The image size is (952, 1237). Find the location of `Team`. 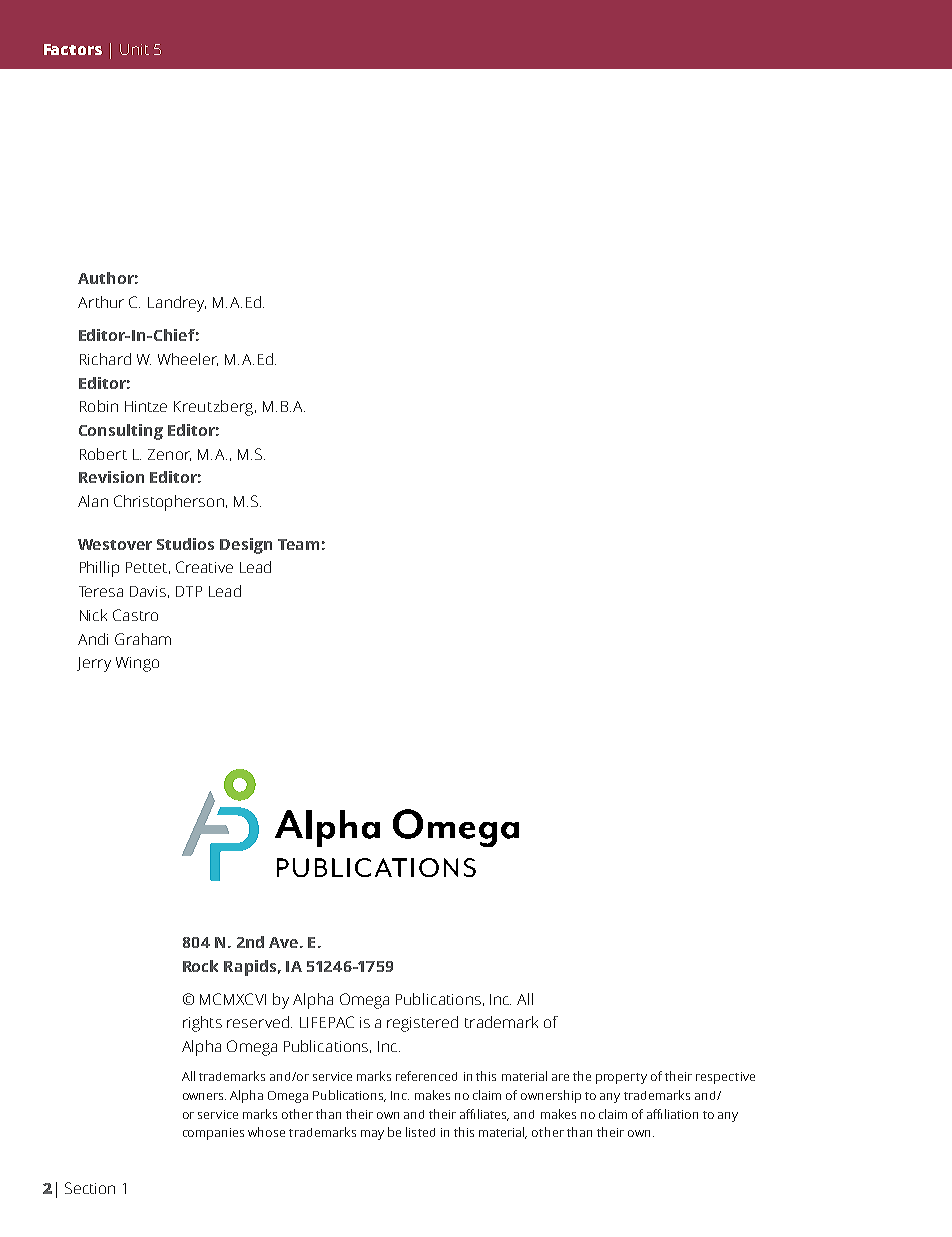

Team is located at coordinates (298, 544).
